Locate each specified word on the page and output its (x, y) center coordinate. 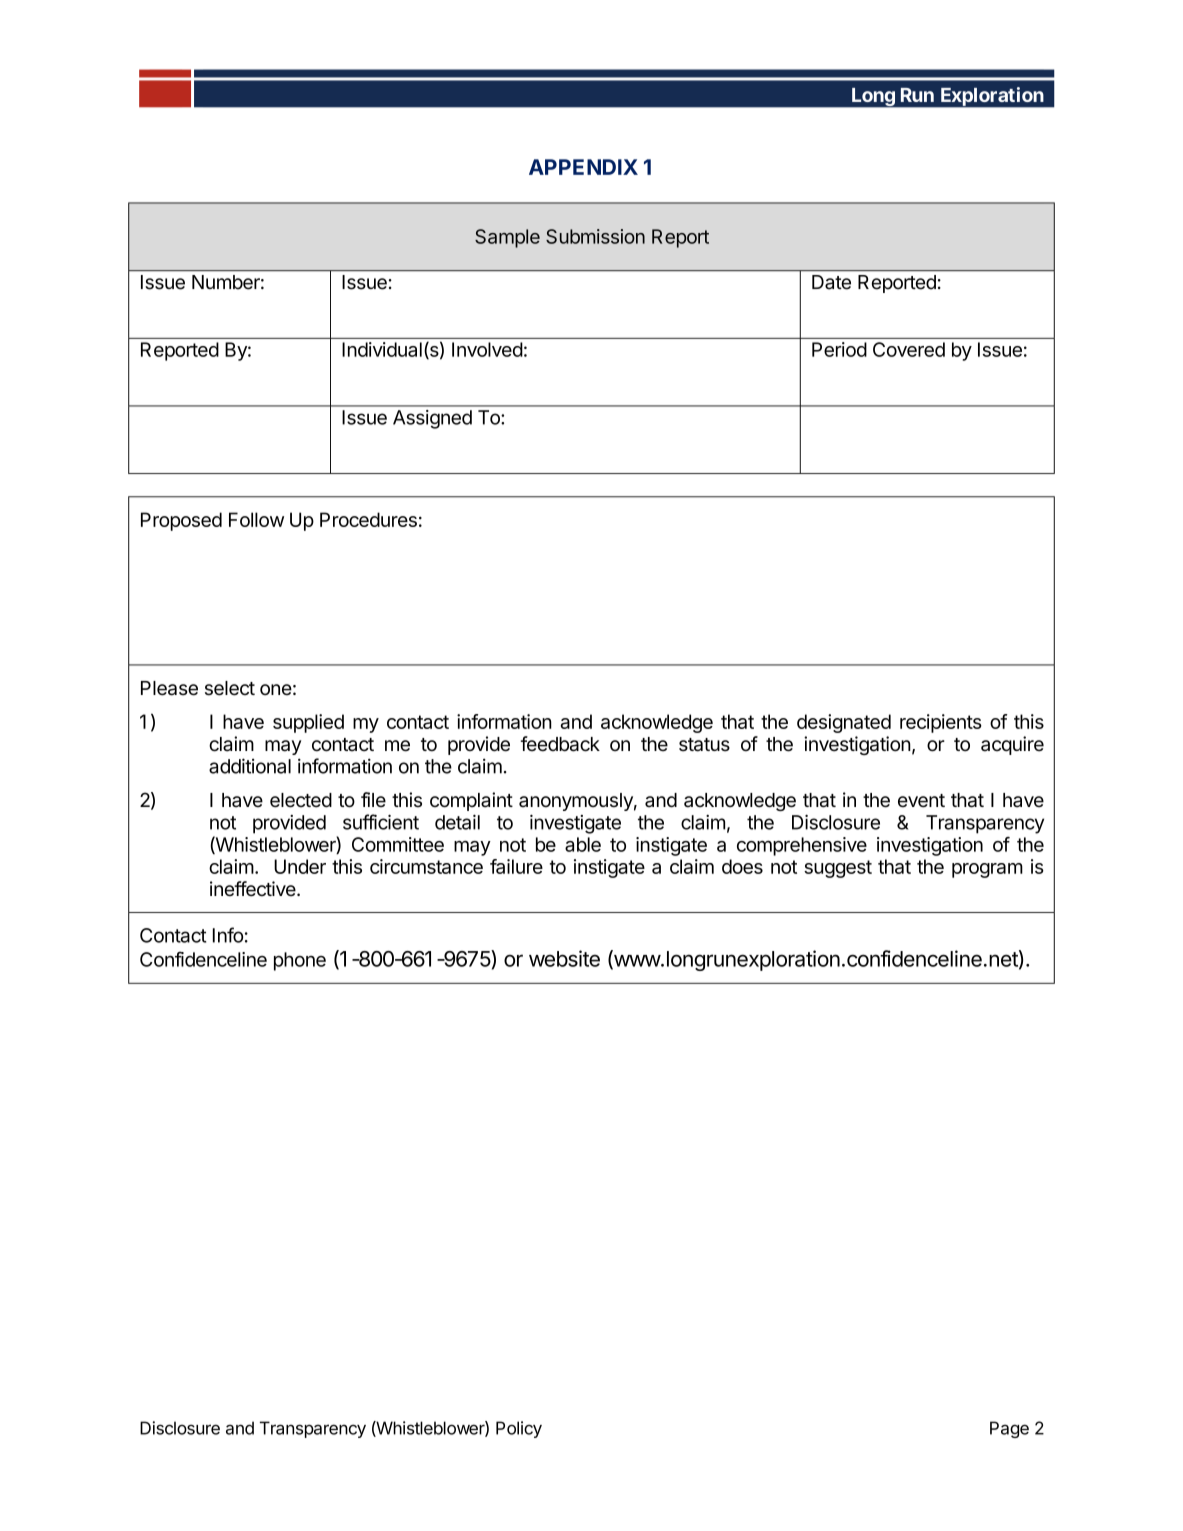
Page (1009, 1429)
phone (300, 961)
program (987, 870)
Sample (507, 238)
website (564, 958)
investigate (575, 824)
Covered (909, 349)
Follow (256, 519)
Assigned (432, 419)
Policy (519, 1429)
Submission (595, 236)
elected (301, 800)
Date (831, 282)
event (921, 801)
